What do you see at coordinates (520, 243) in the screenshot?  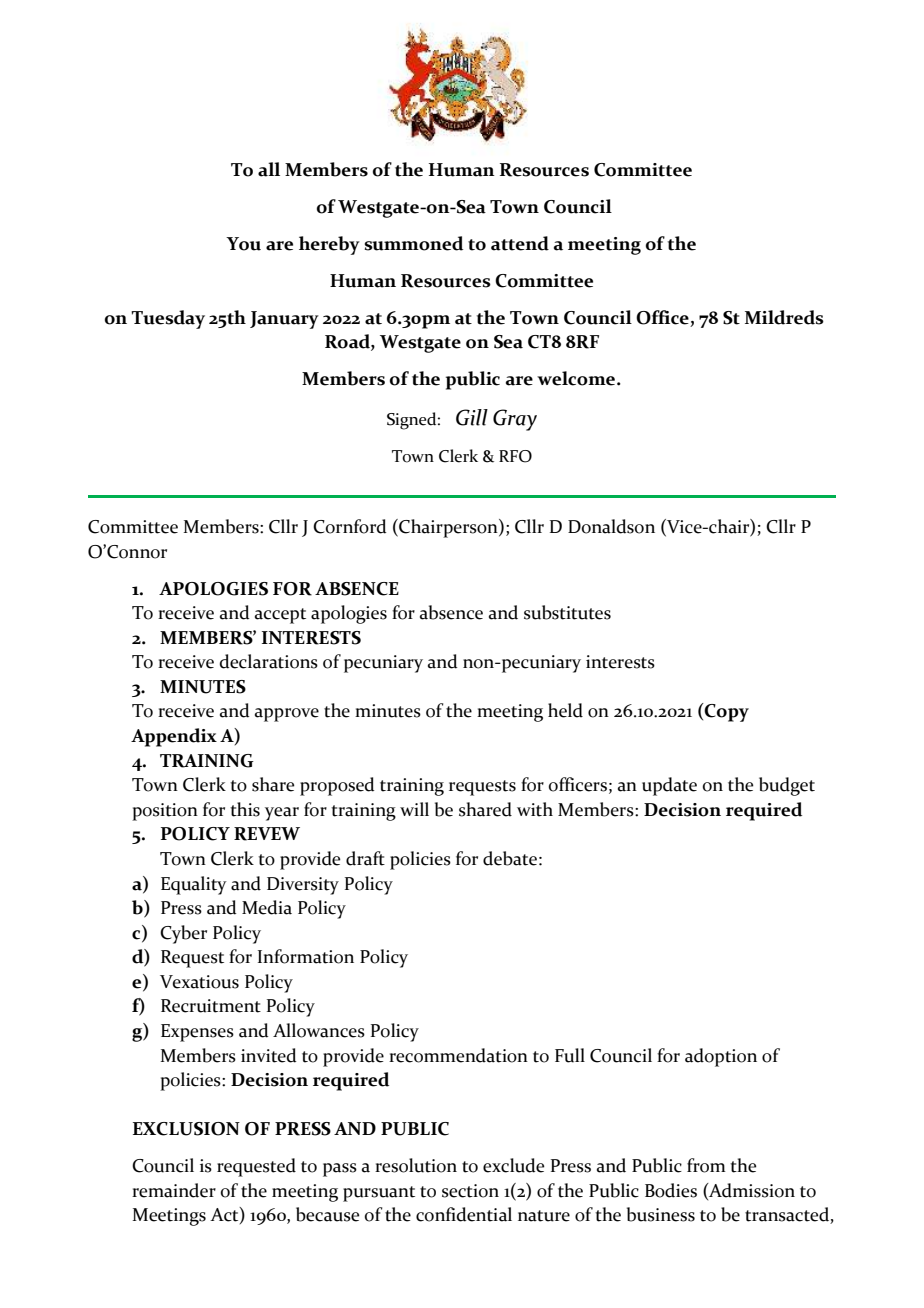 I see `attend` at bounding box center [520, 243].
